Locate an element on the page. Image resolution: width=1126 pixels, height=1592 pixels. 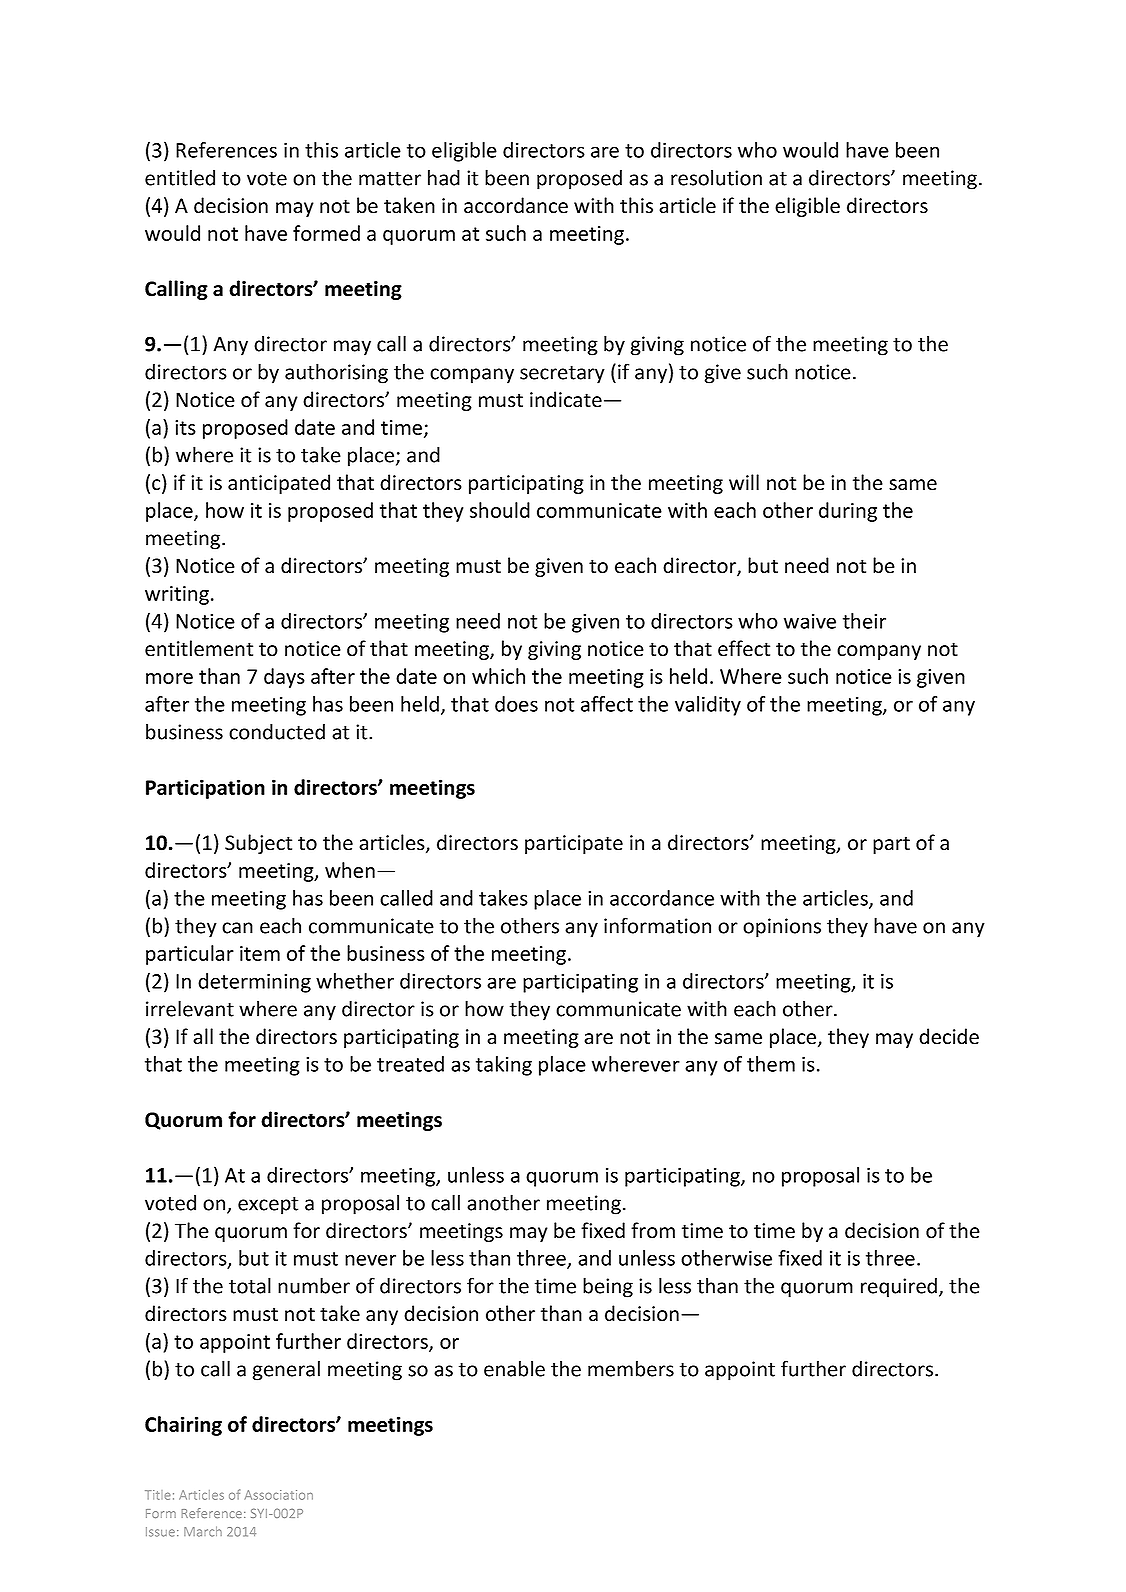
does is located at coordinates (516, 704).
